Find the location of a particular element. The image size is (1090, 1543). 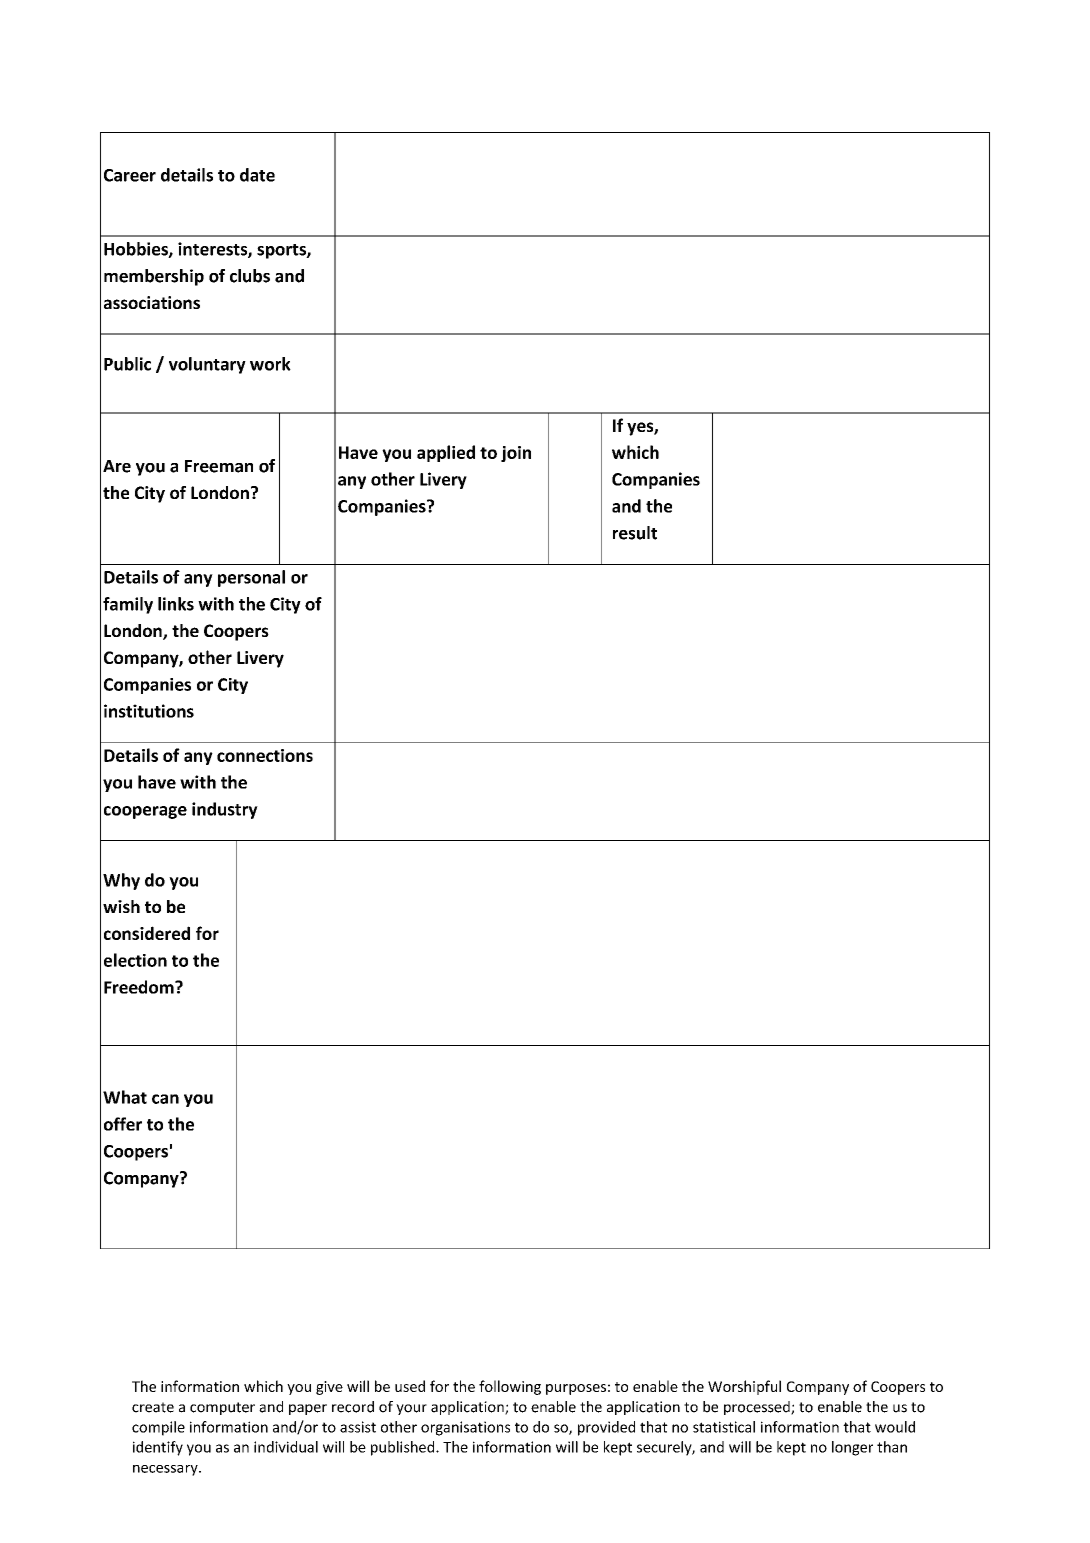

join is located at coordinates (516, 454).
